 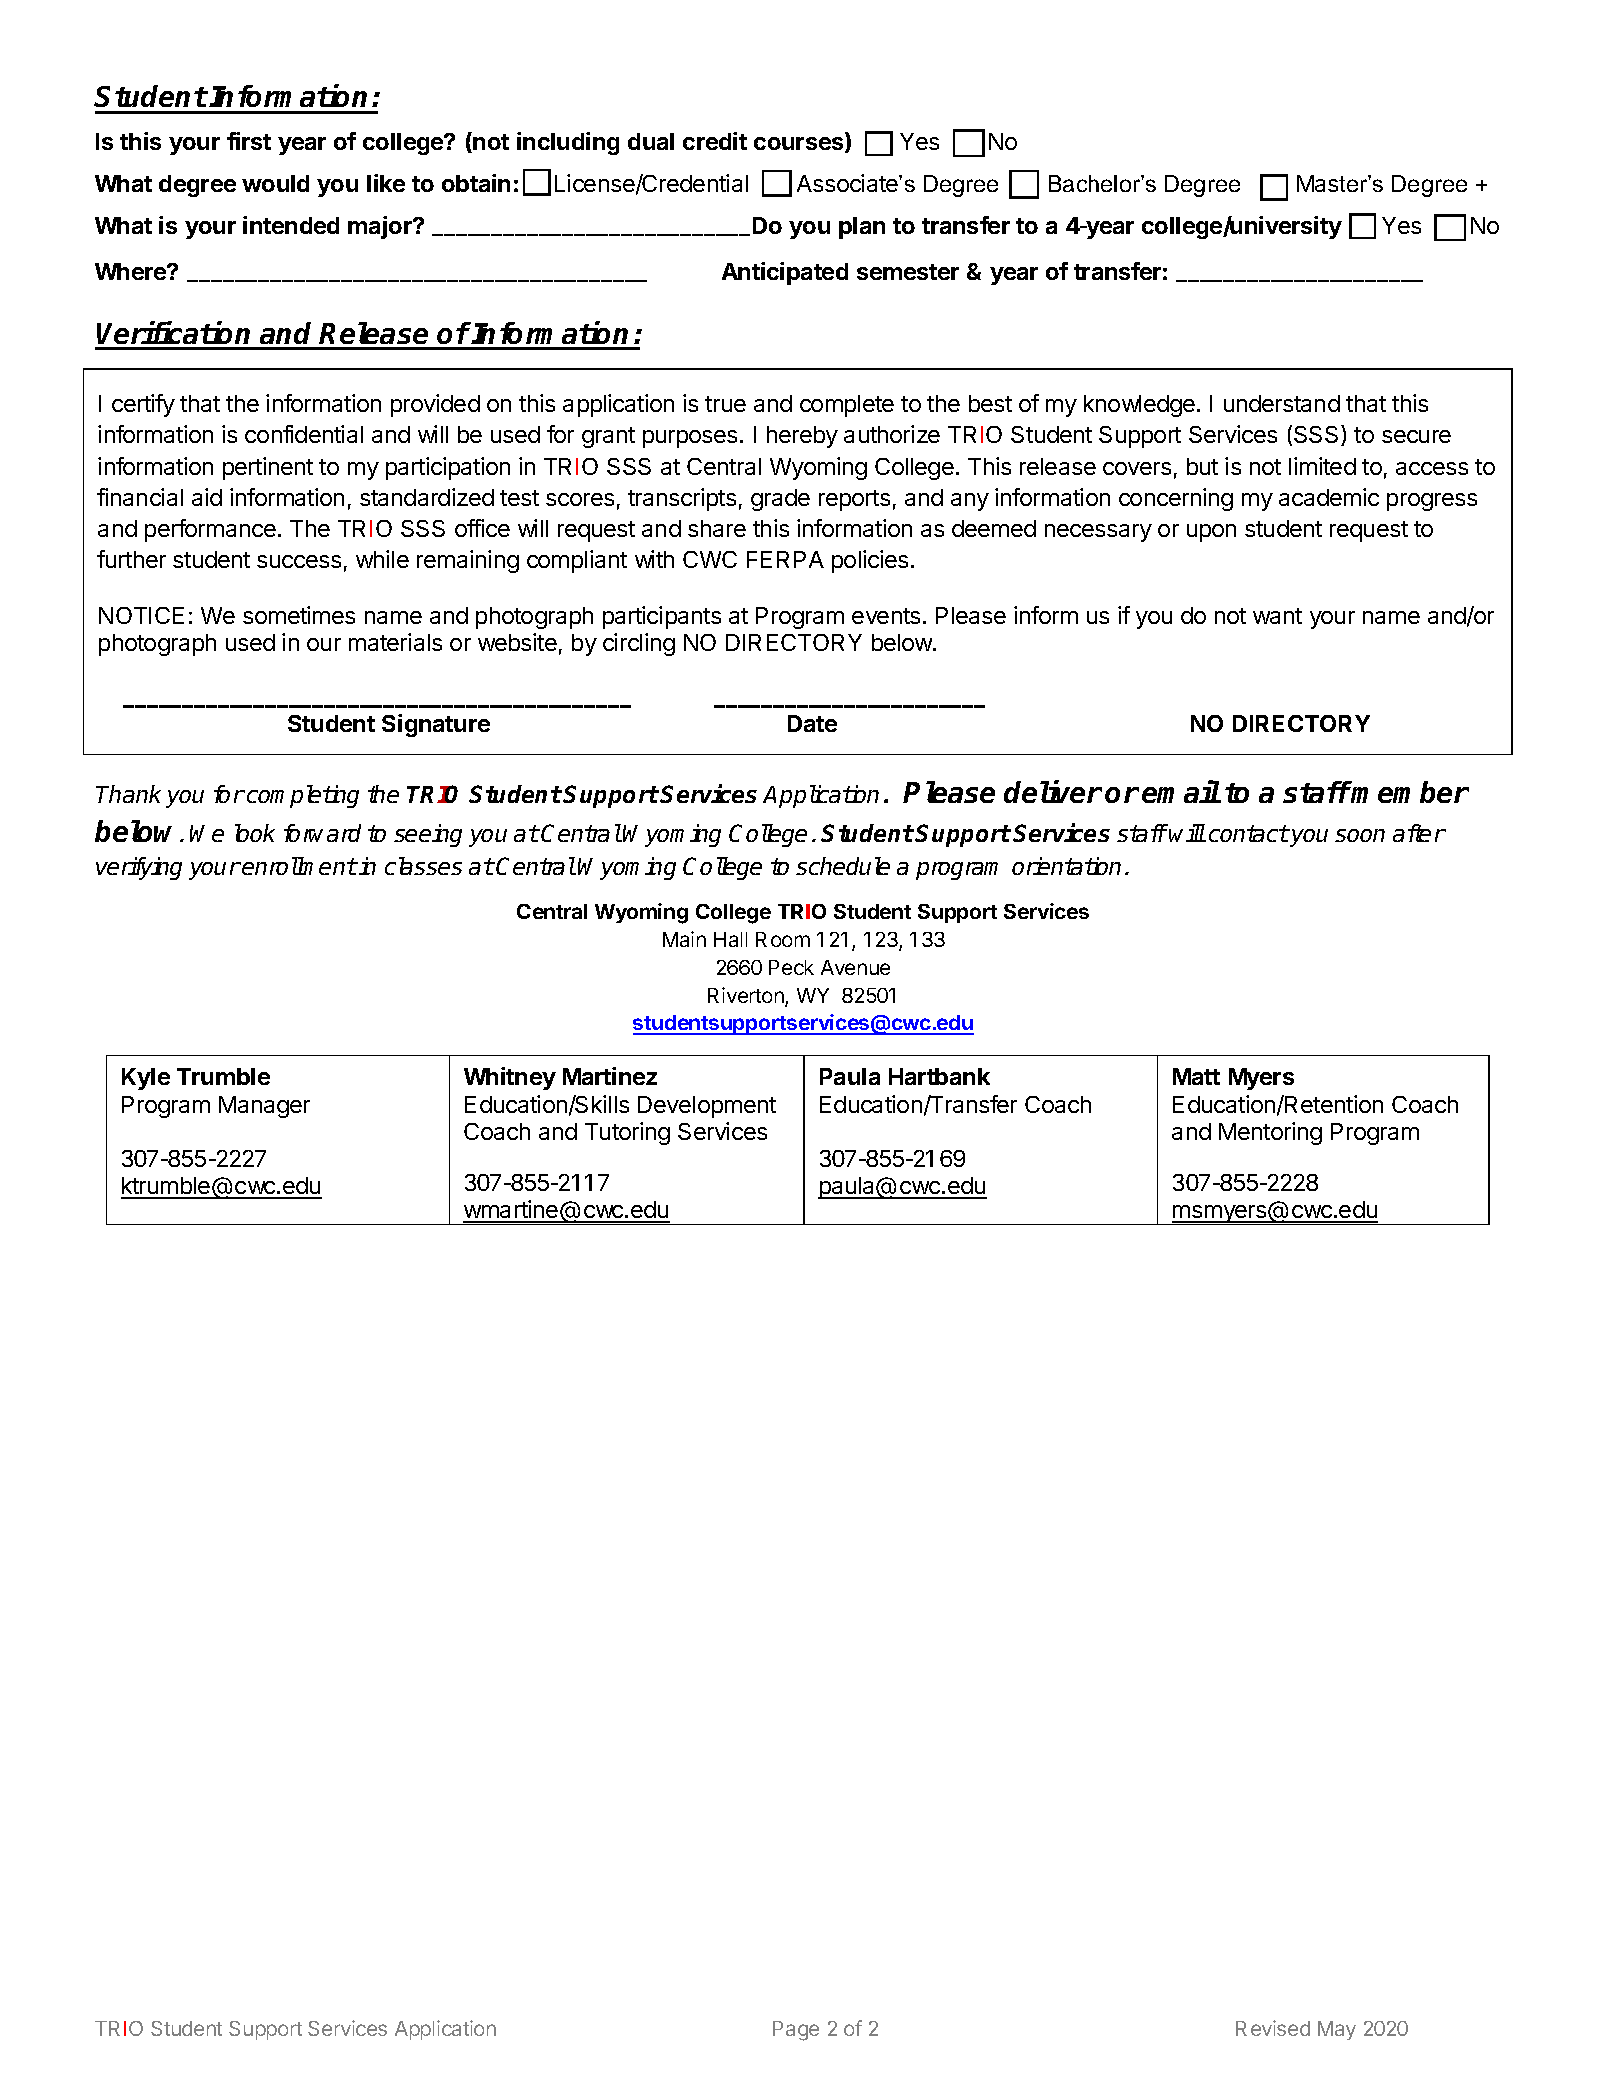 I want to click on would, so click(x=275, y=183).
